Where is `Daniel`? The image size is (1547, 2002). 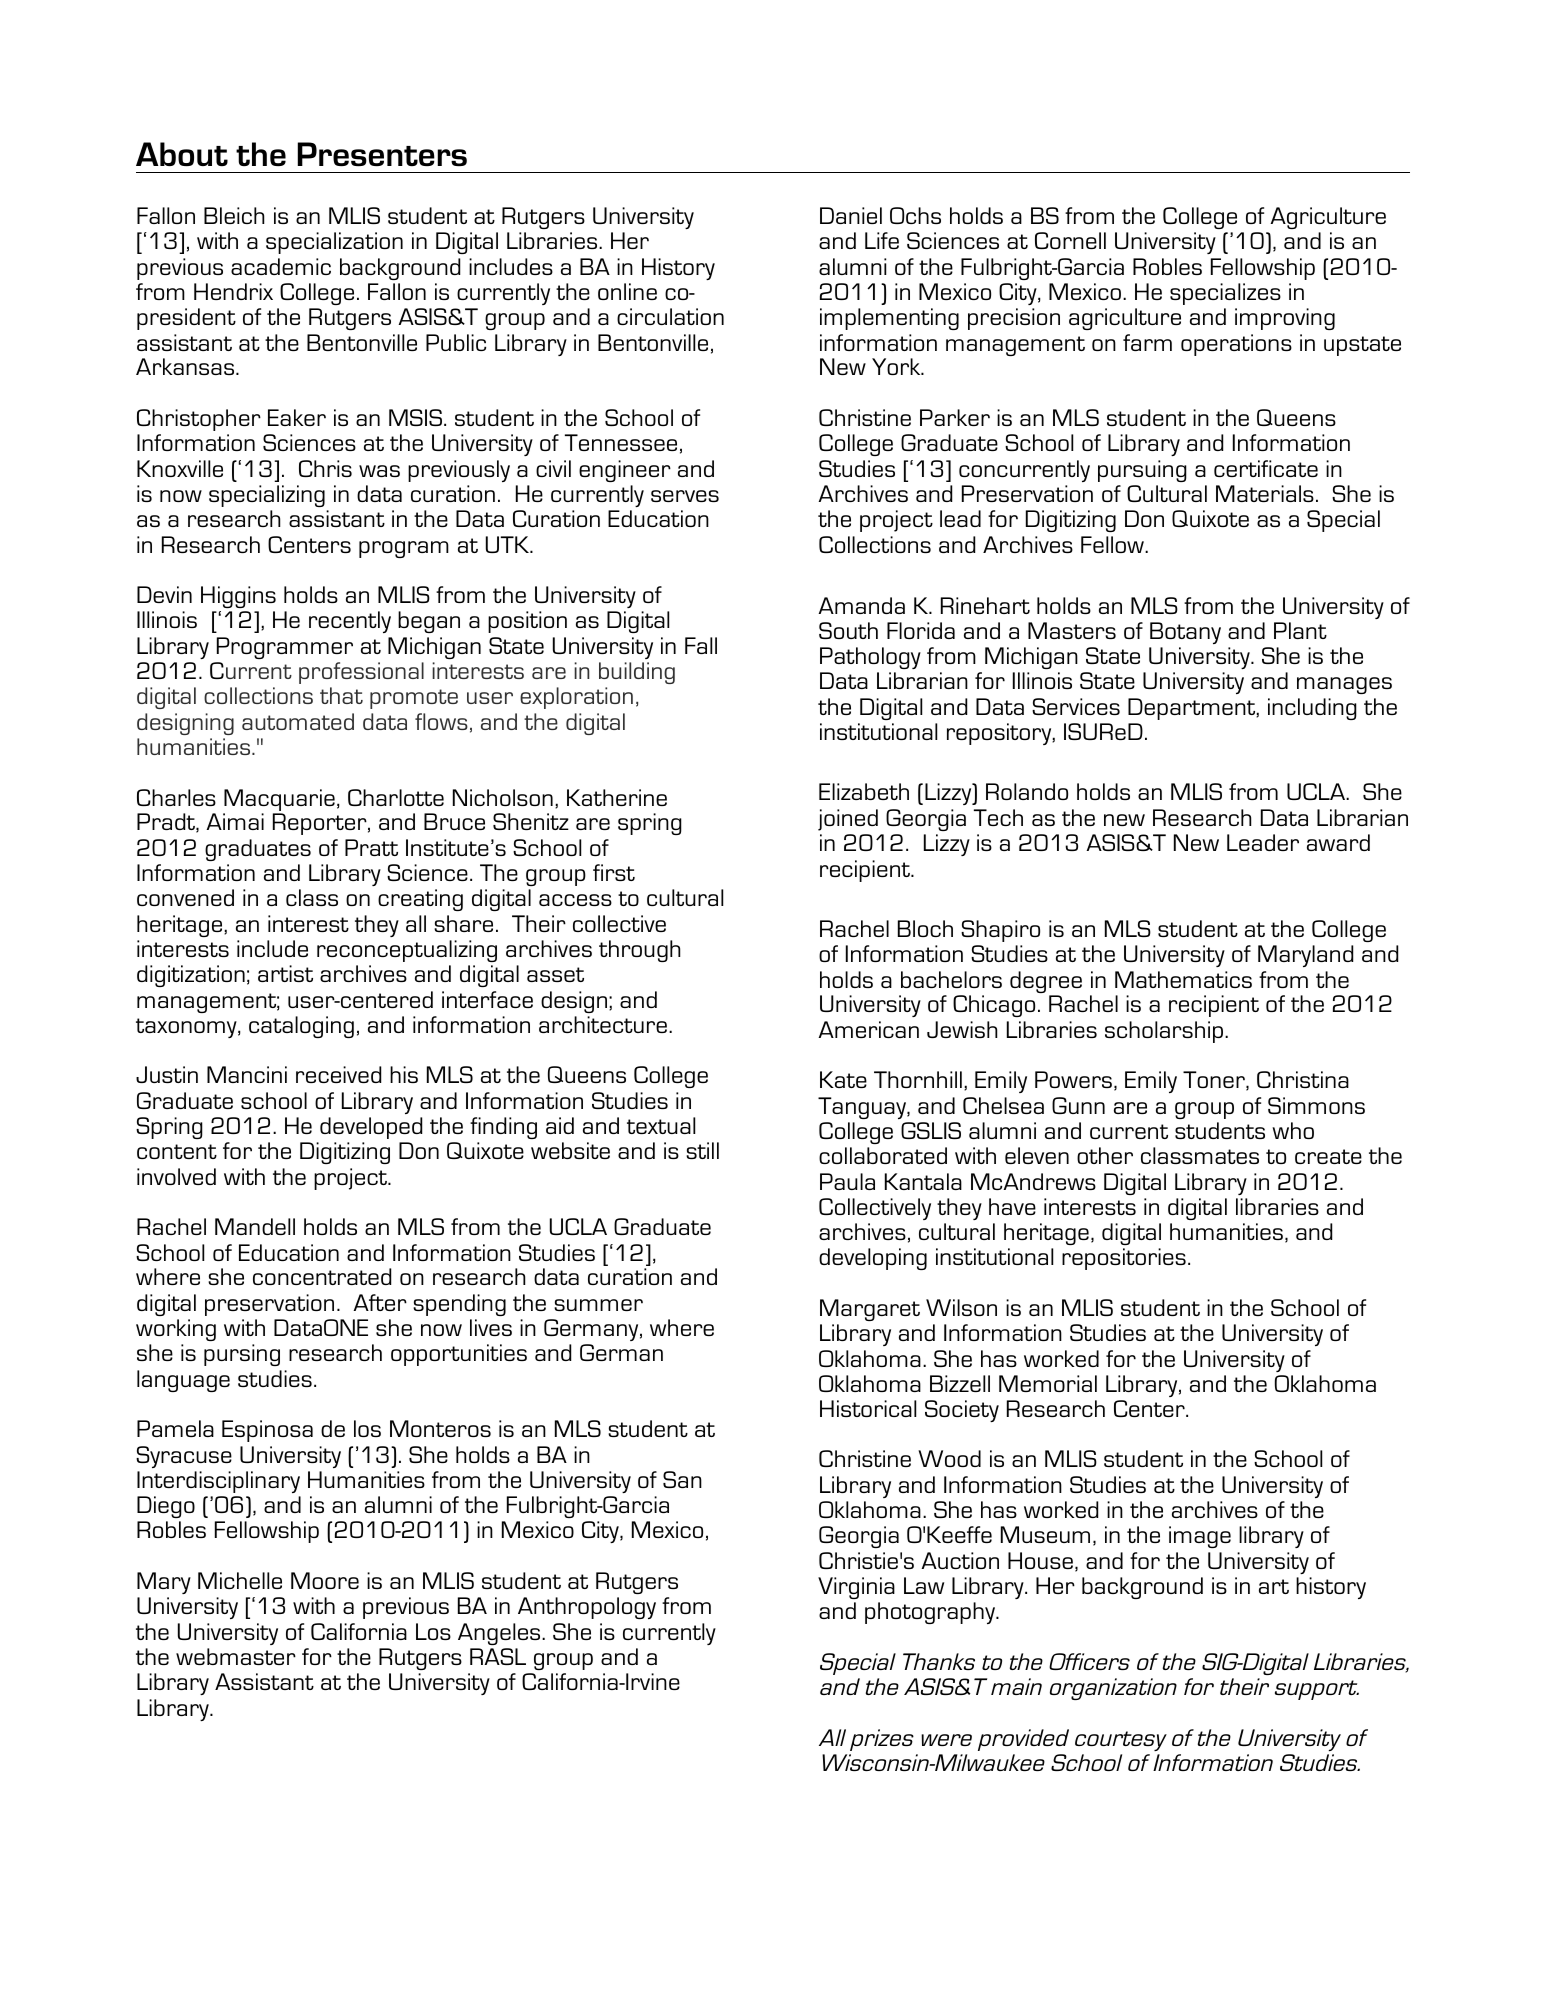 Daniel is located at coordinates (851, 215).
